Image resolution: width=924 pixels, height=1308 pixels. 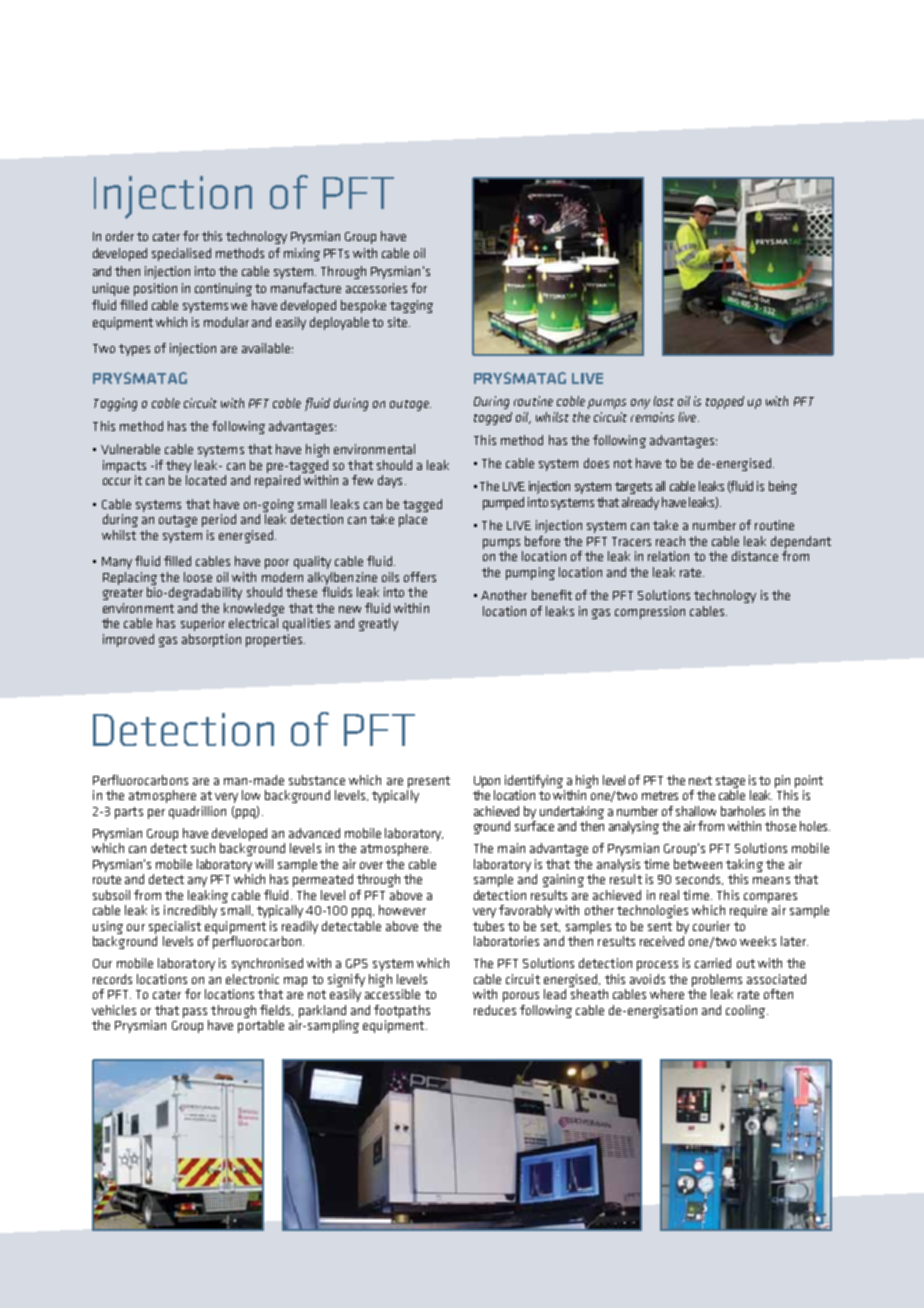 What do you see at coordinates (181, 254) in the page?
I see `specialised` at bounding box center [181, 254].
